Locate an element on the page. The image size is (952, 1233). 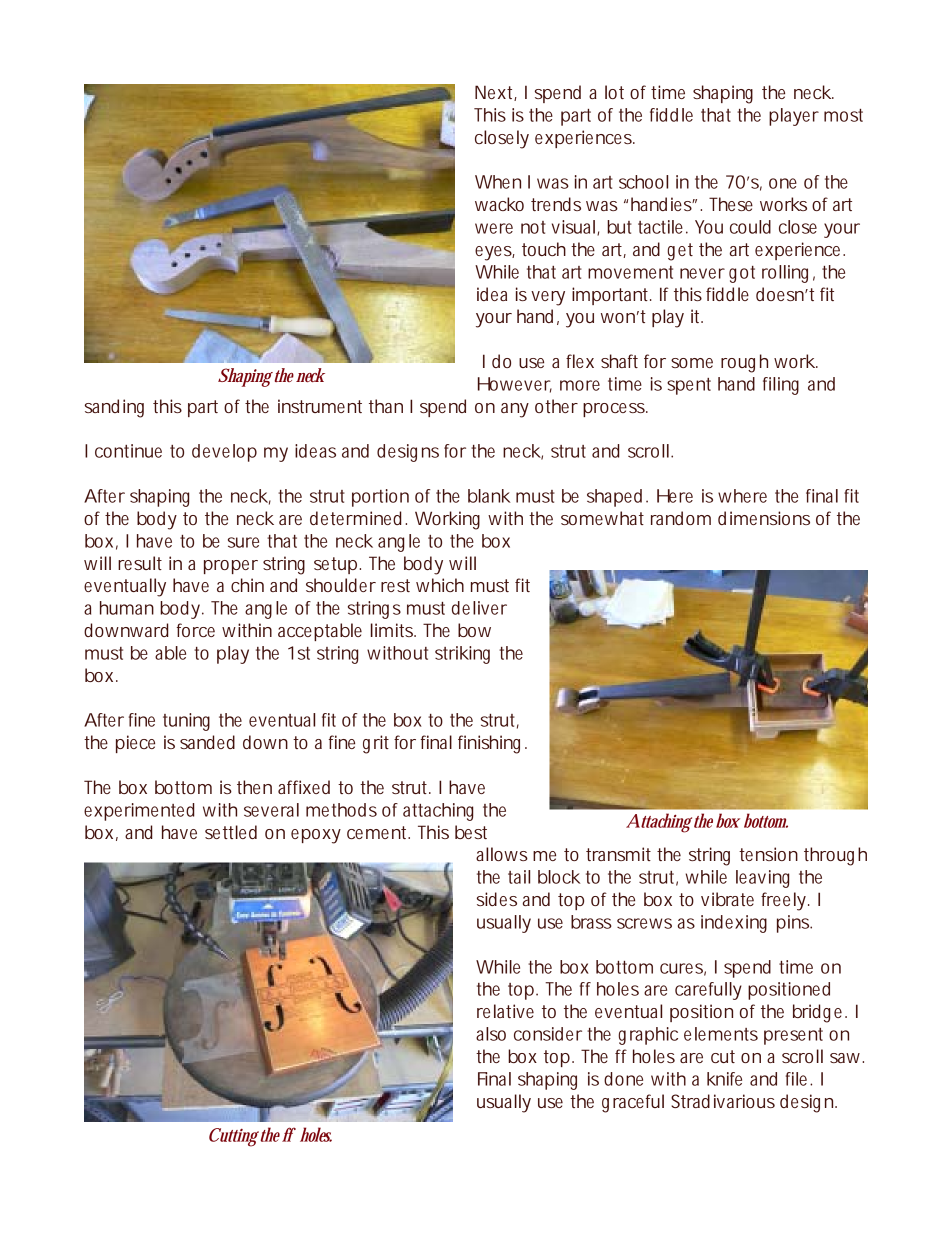
When is located at coordinates (498, 182).
